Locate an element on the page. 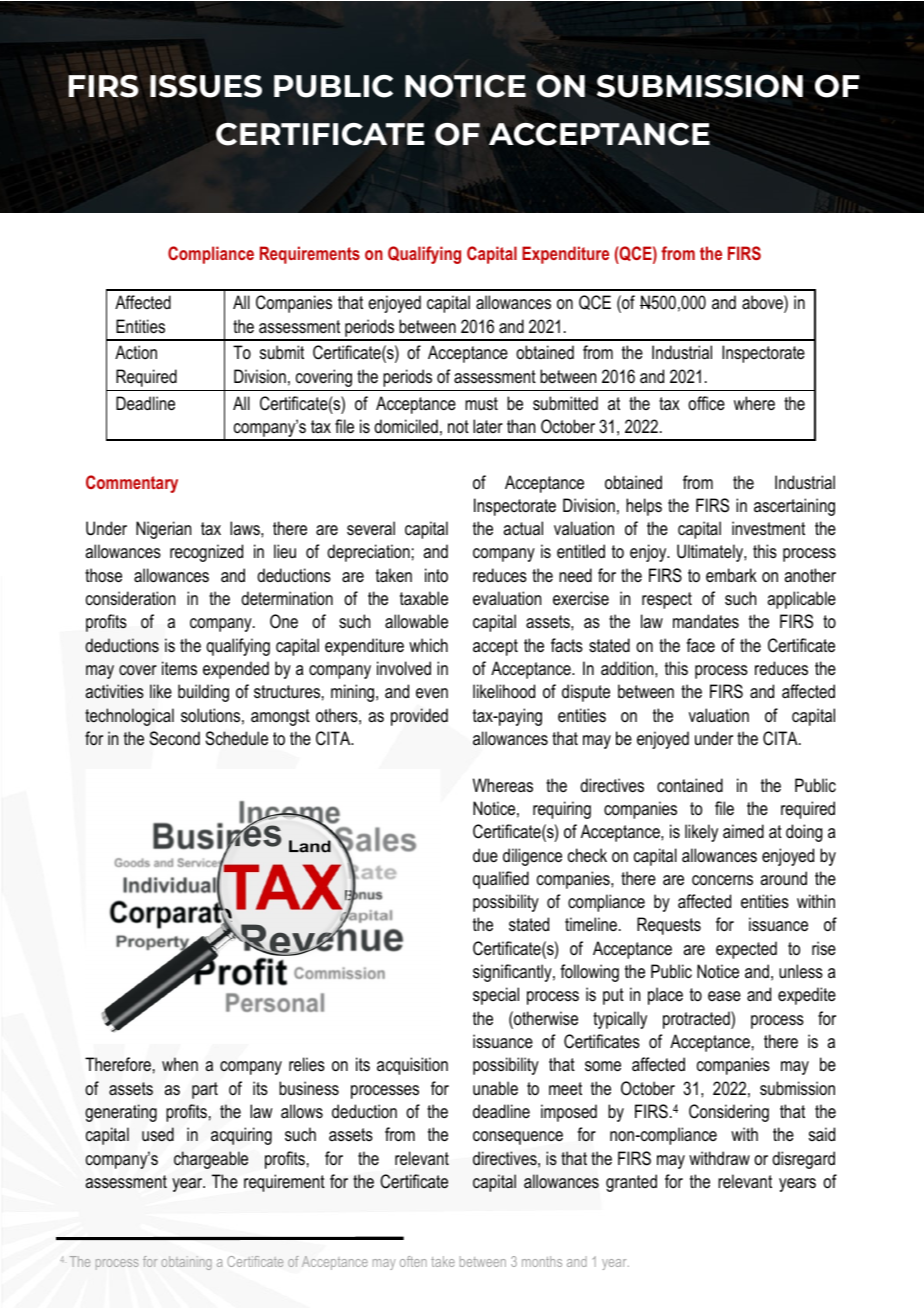  due is located at coordinates (485, 855).
